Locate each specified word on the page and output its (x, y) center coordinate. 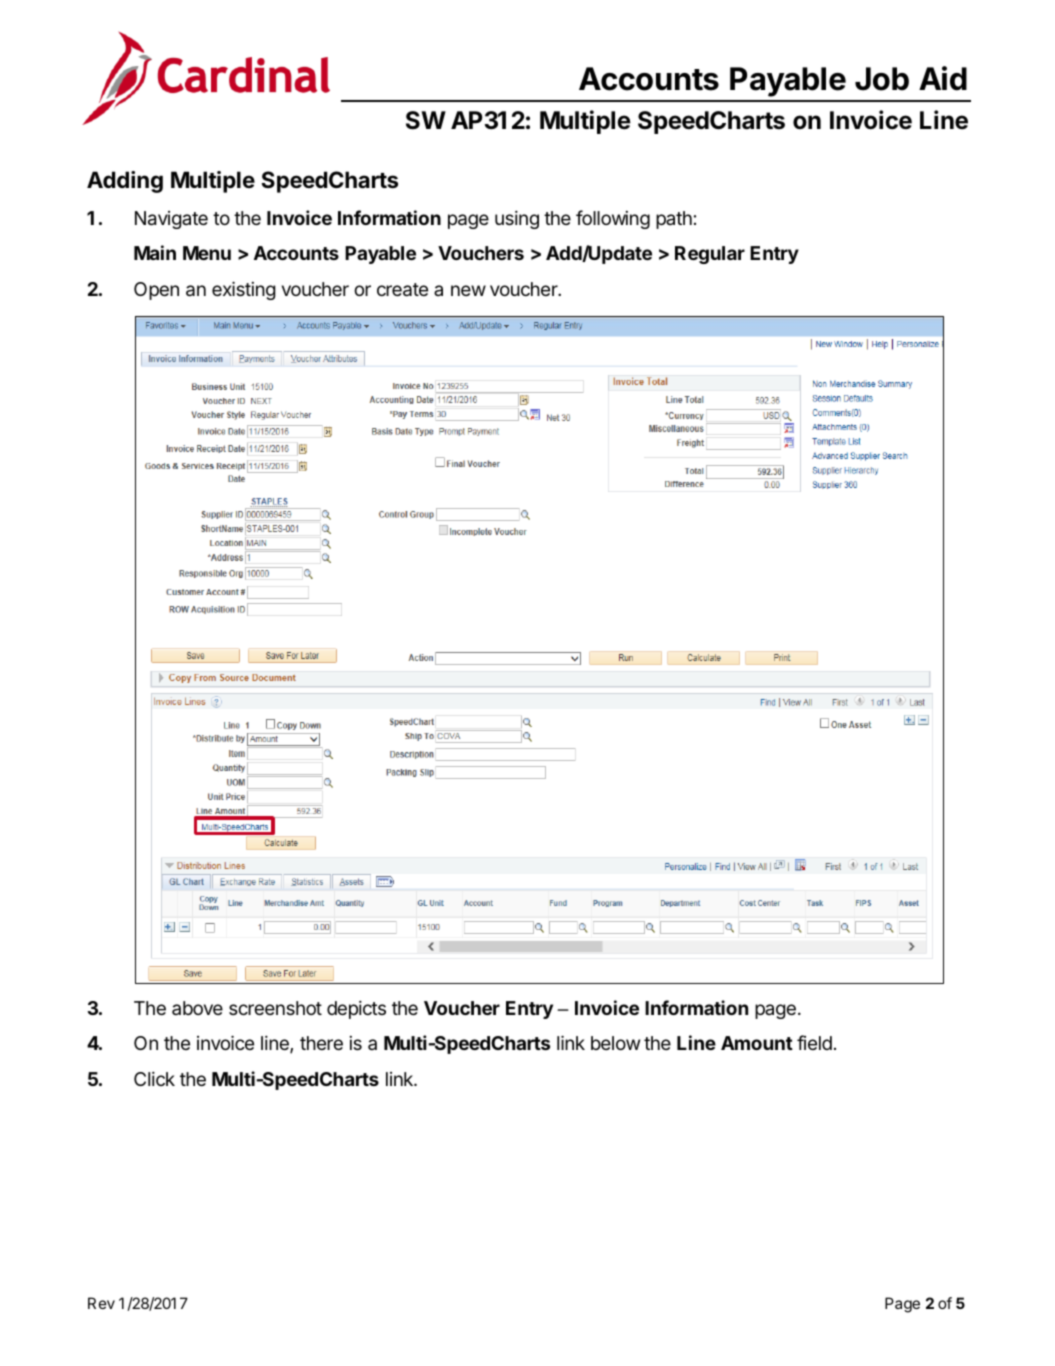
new (468, 290)
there (321, 1043)
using (517, 219)
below (615, 1043)
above (197, 1008)
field (814, 1042)
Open (156, 291)
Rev (101, 1303)
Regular (710, 255)
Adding (125, 182)
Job (882, 79)
